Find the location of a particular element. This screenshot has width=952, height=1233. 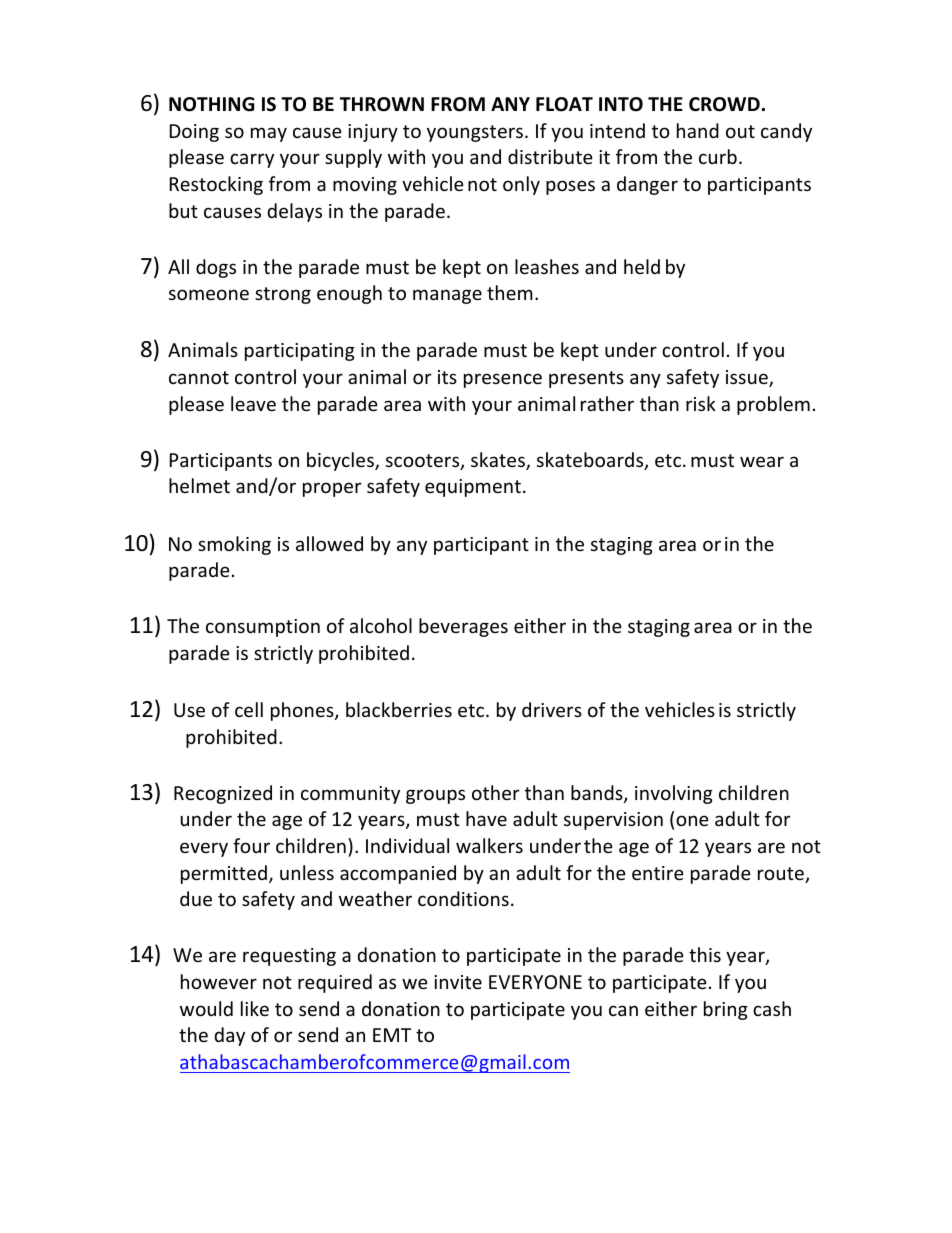

wear is located at coordinates (762, 461).
